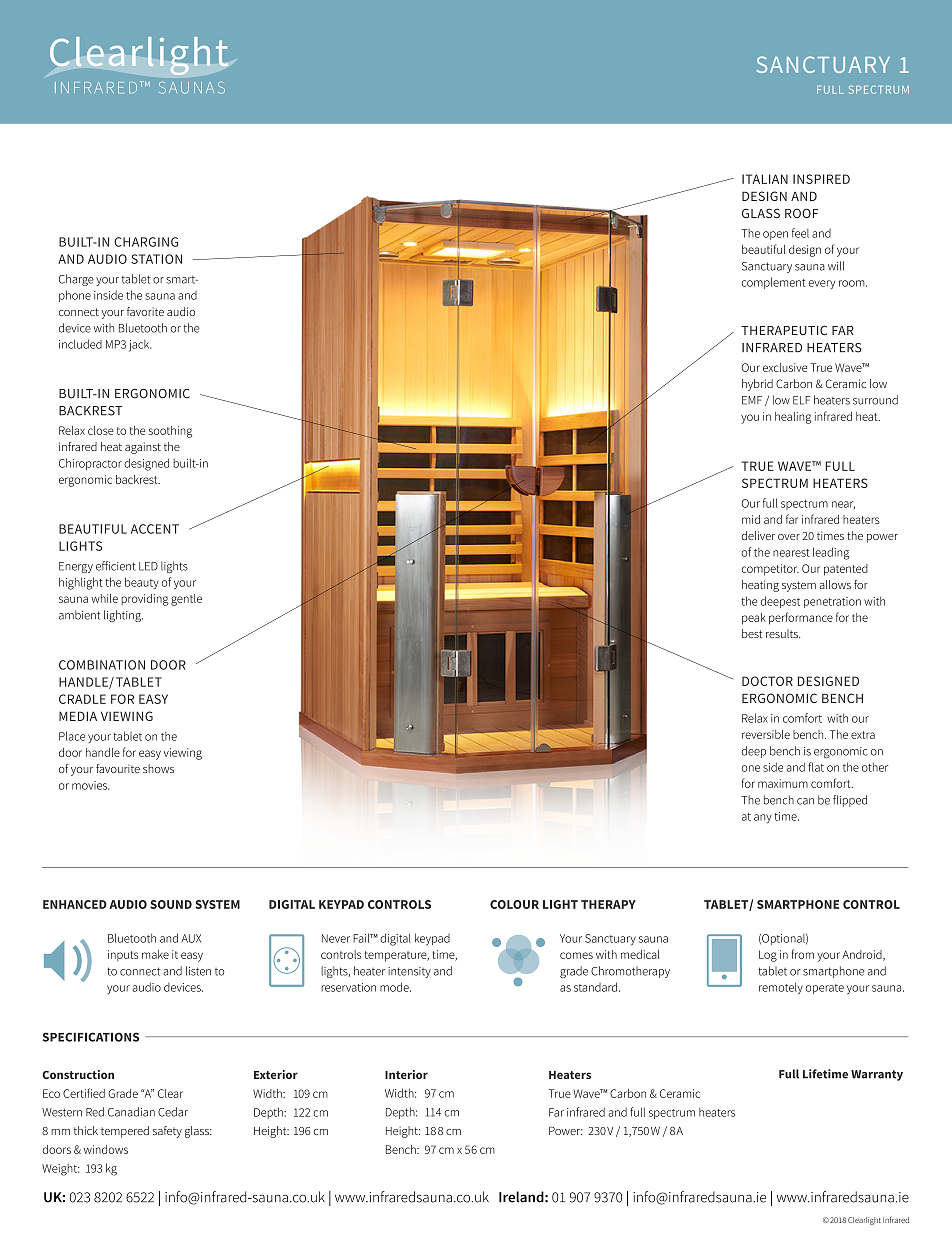 The image size is (952, 1233). Describe the element at coordinates (877, 1075) in the screenshot. I see `Warranty` at that location.
